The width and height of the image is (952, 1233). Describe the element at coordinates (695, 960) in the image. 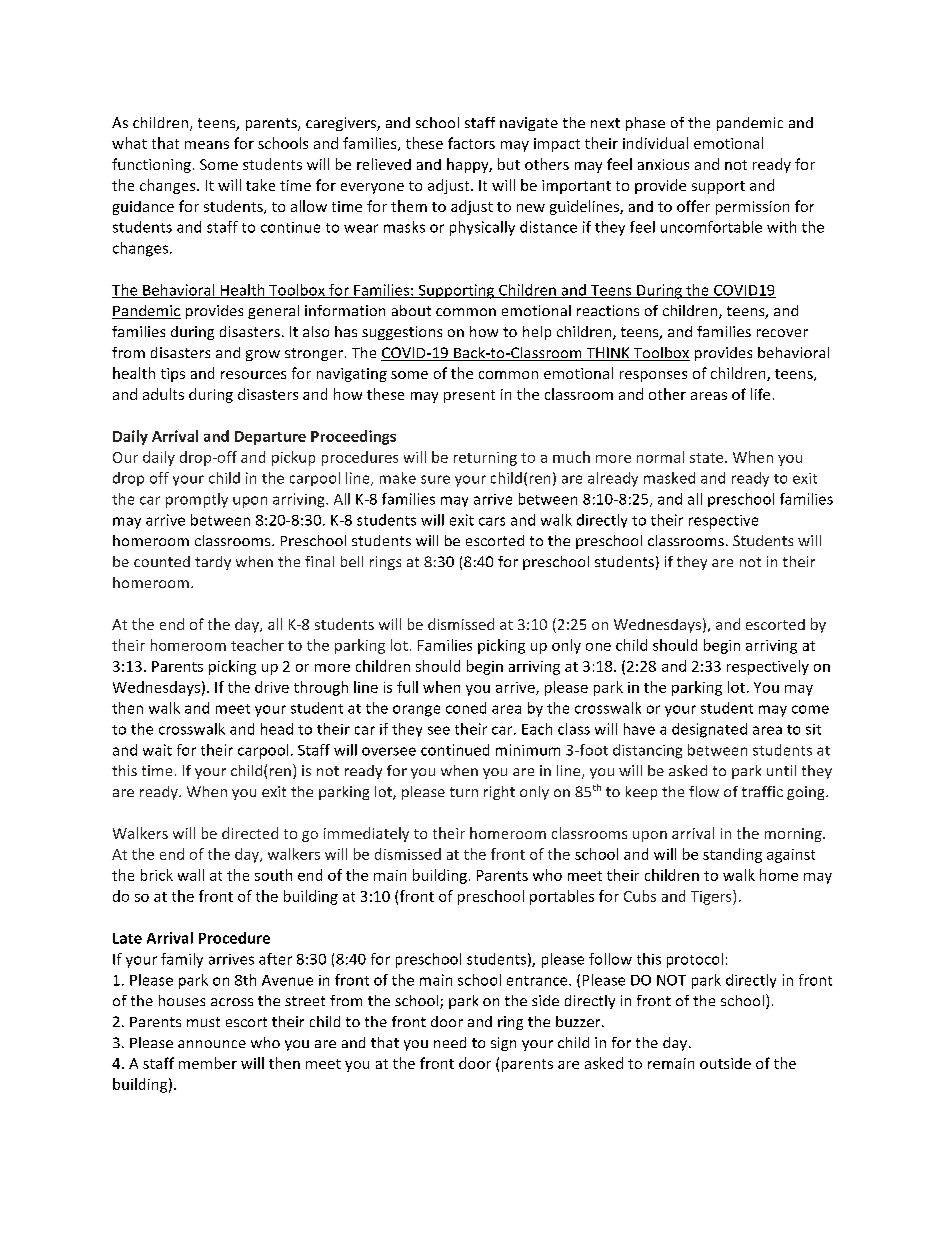

I see `protocol` at that location.
